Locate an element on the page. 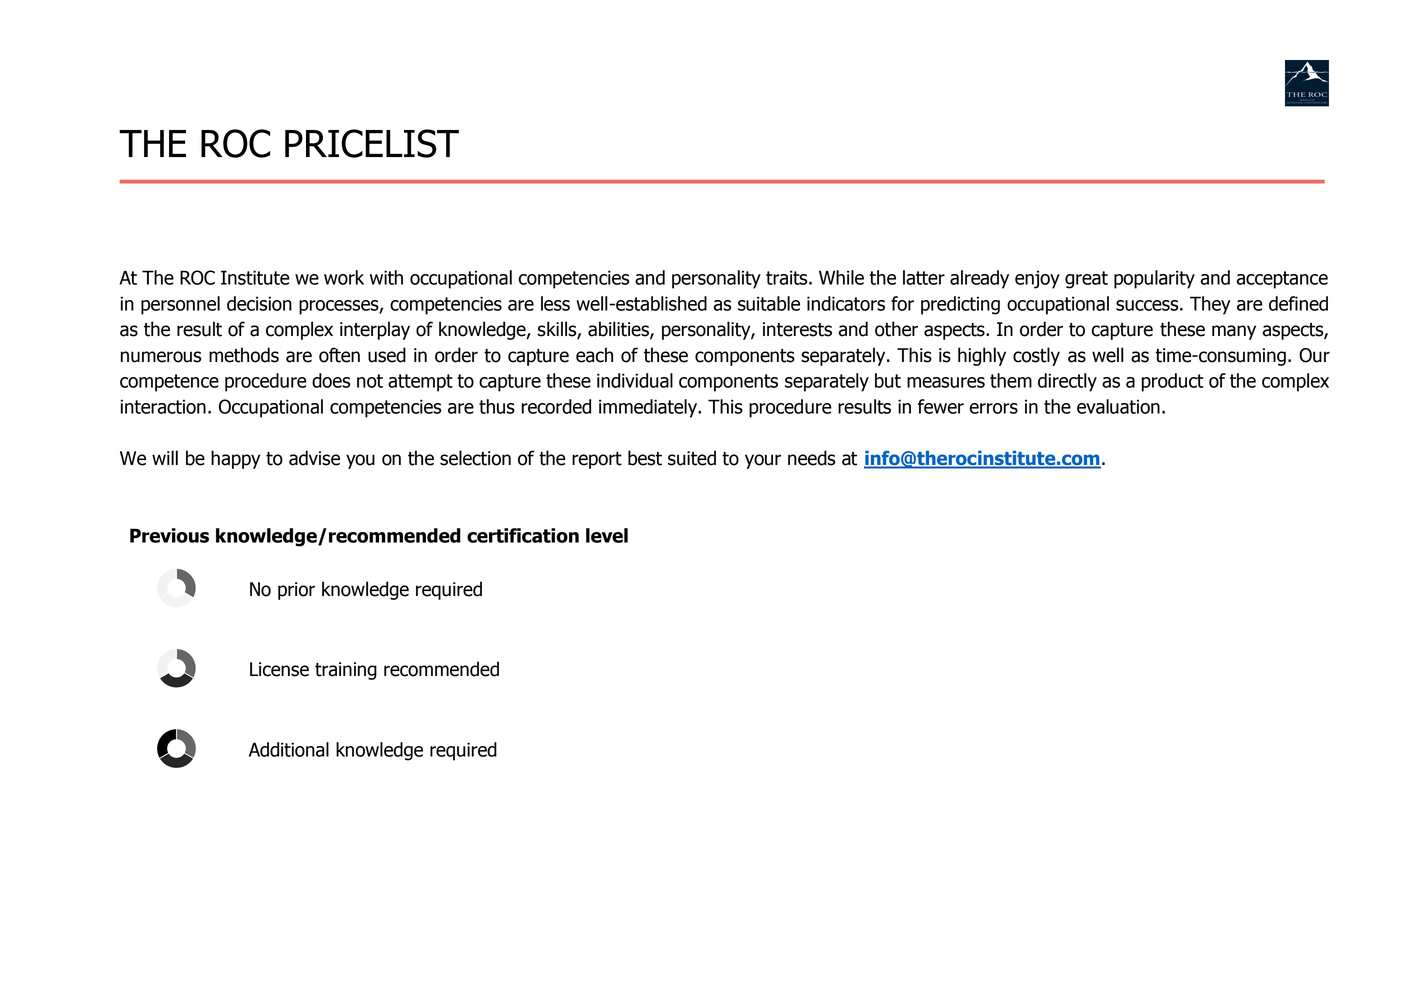 This document has width=1425, height=1007. product is located at coordinates (1173, 382).
